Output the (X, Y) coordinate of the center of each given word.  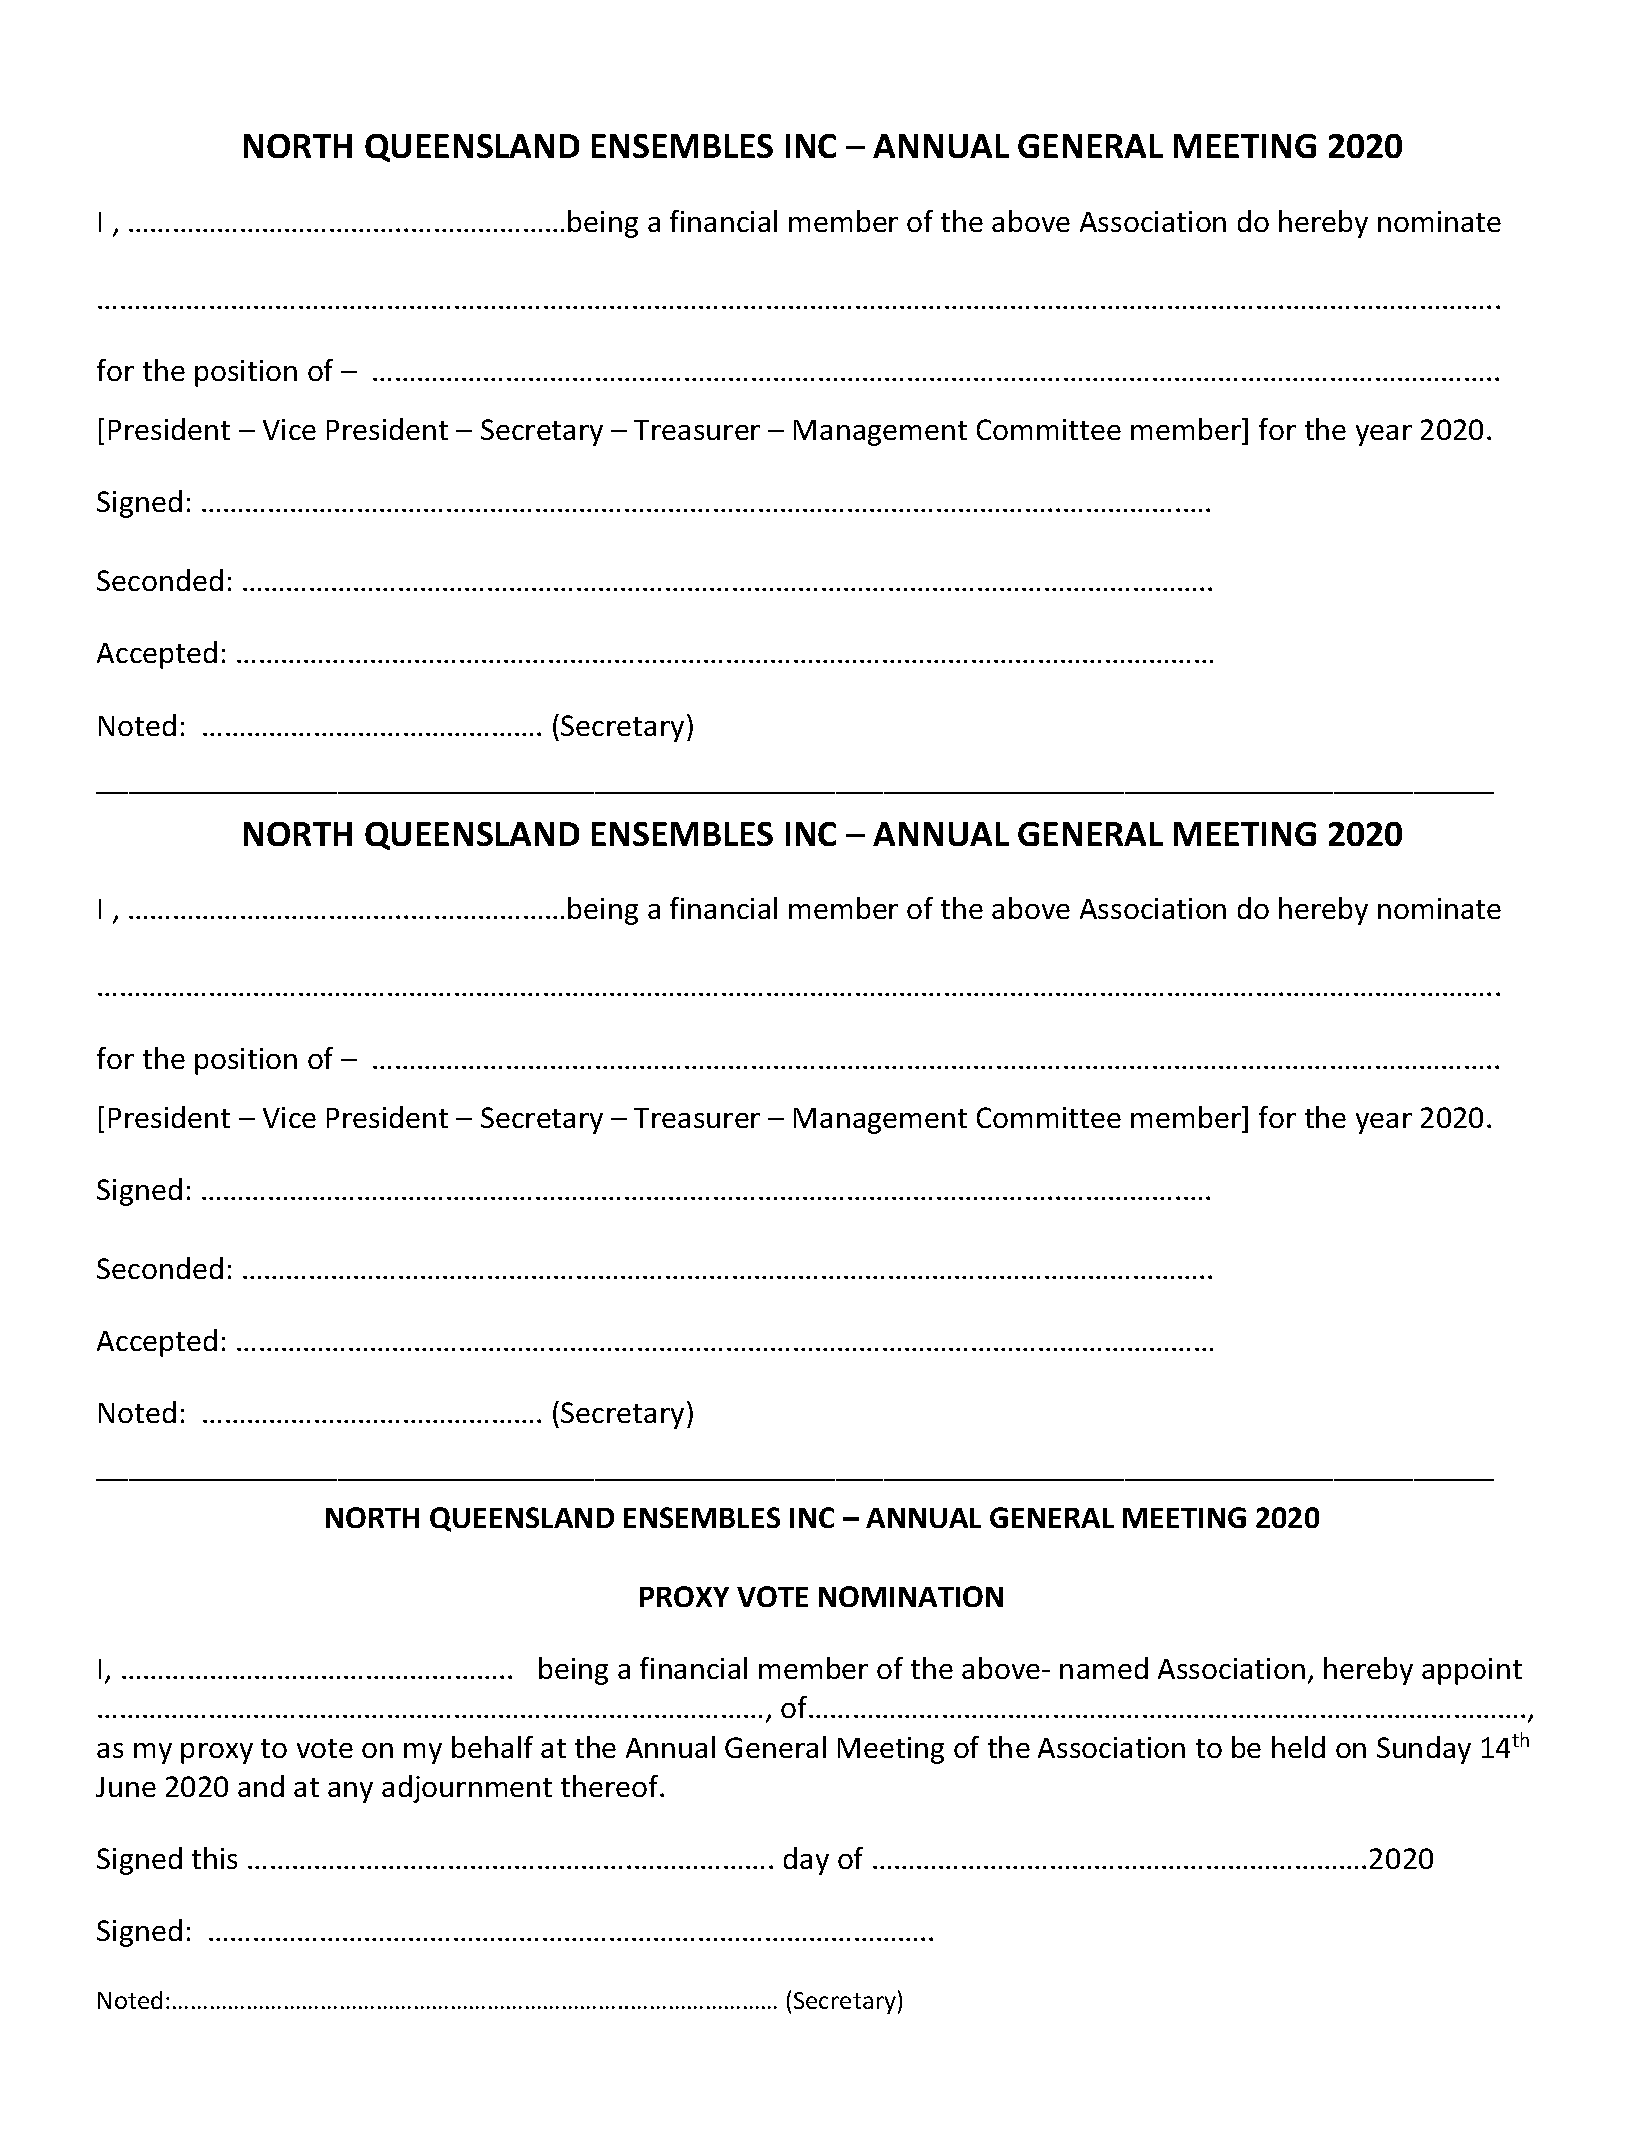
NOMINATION (911, 1596)
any (350, 1792)
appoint (1472, 1671)
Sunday (1424, 1750)
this (214, 1858)
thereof (611, 1786)
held (1298, 1747)
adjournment (467, 1789)
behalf (492, 1747)
